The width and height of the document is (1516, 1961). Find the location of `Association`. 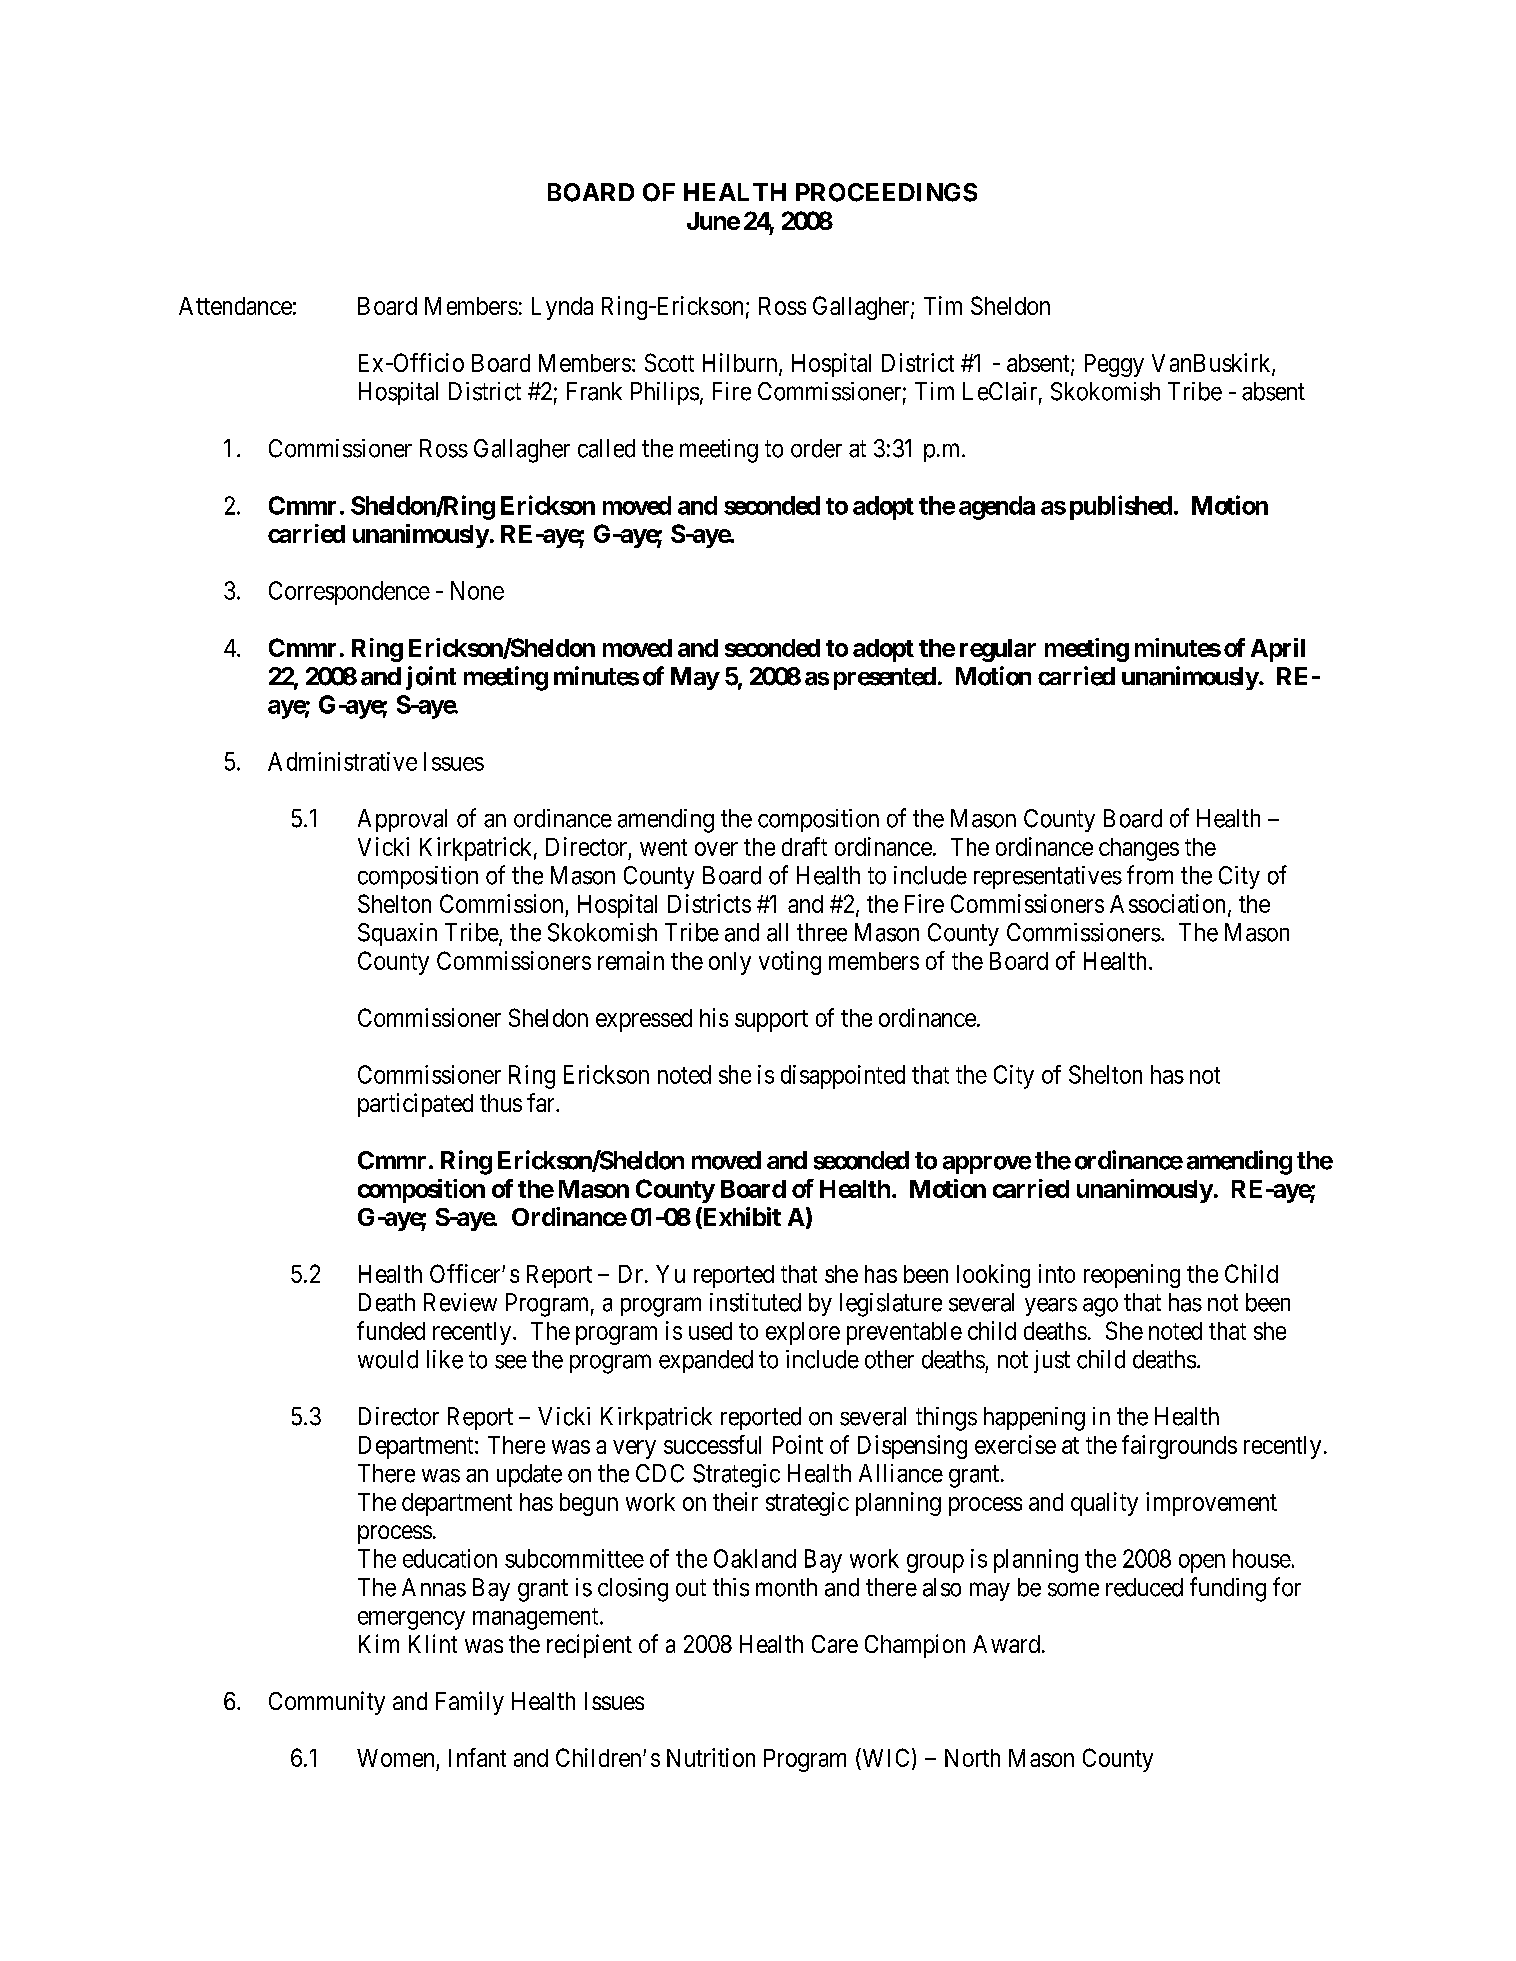

Association is located at coordinates (1169, 904).
